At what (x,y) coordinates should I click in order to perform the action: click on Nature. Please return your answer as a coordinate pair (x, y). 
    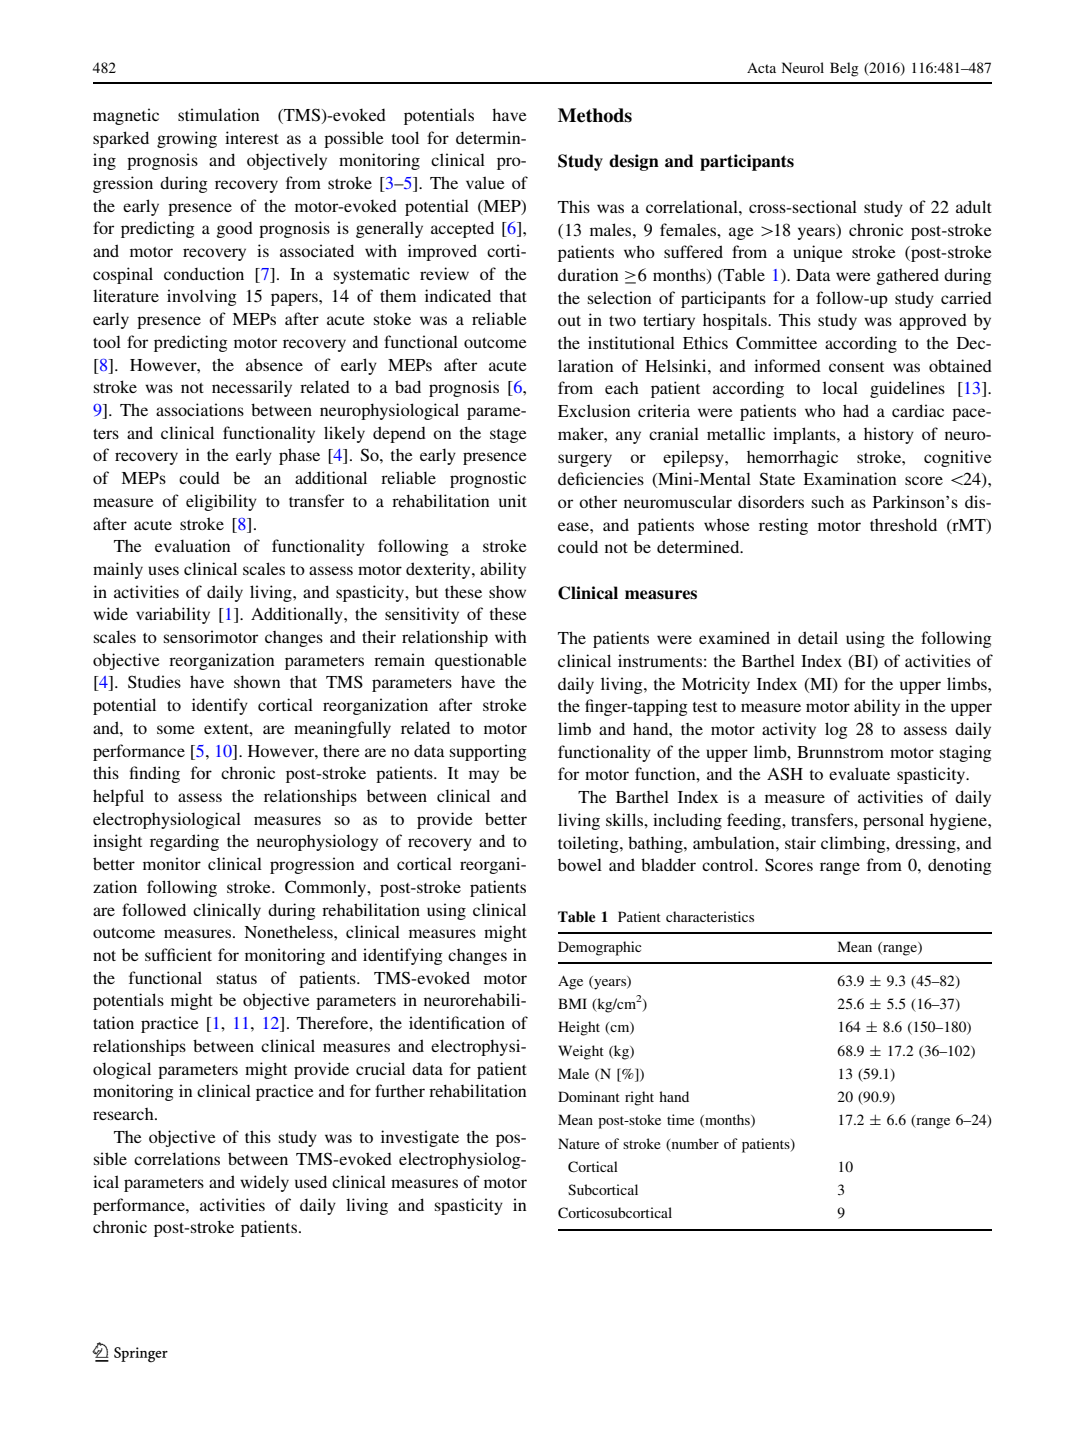
    Looking at the image, I should click on (579, 1143).
